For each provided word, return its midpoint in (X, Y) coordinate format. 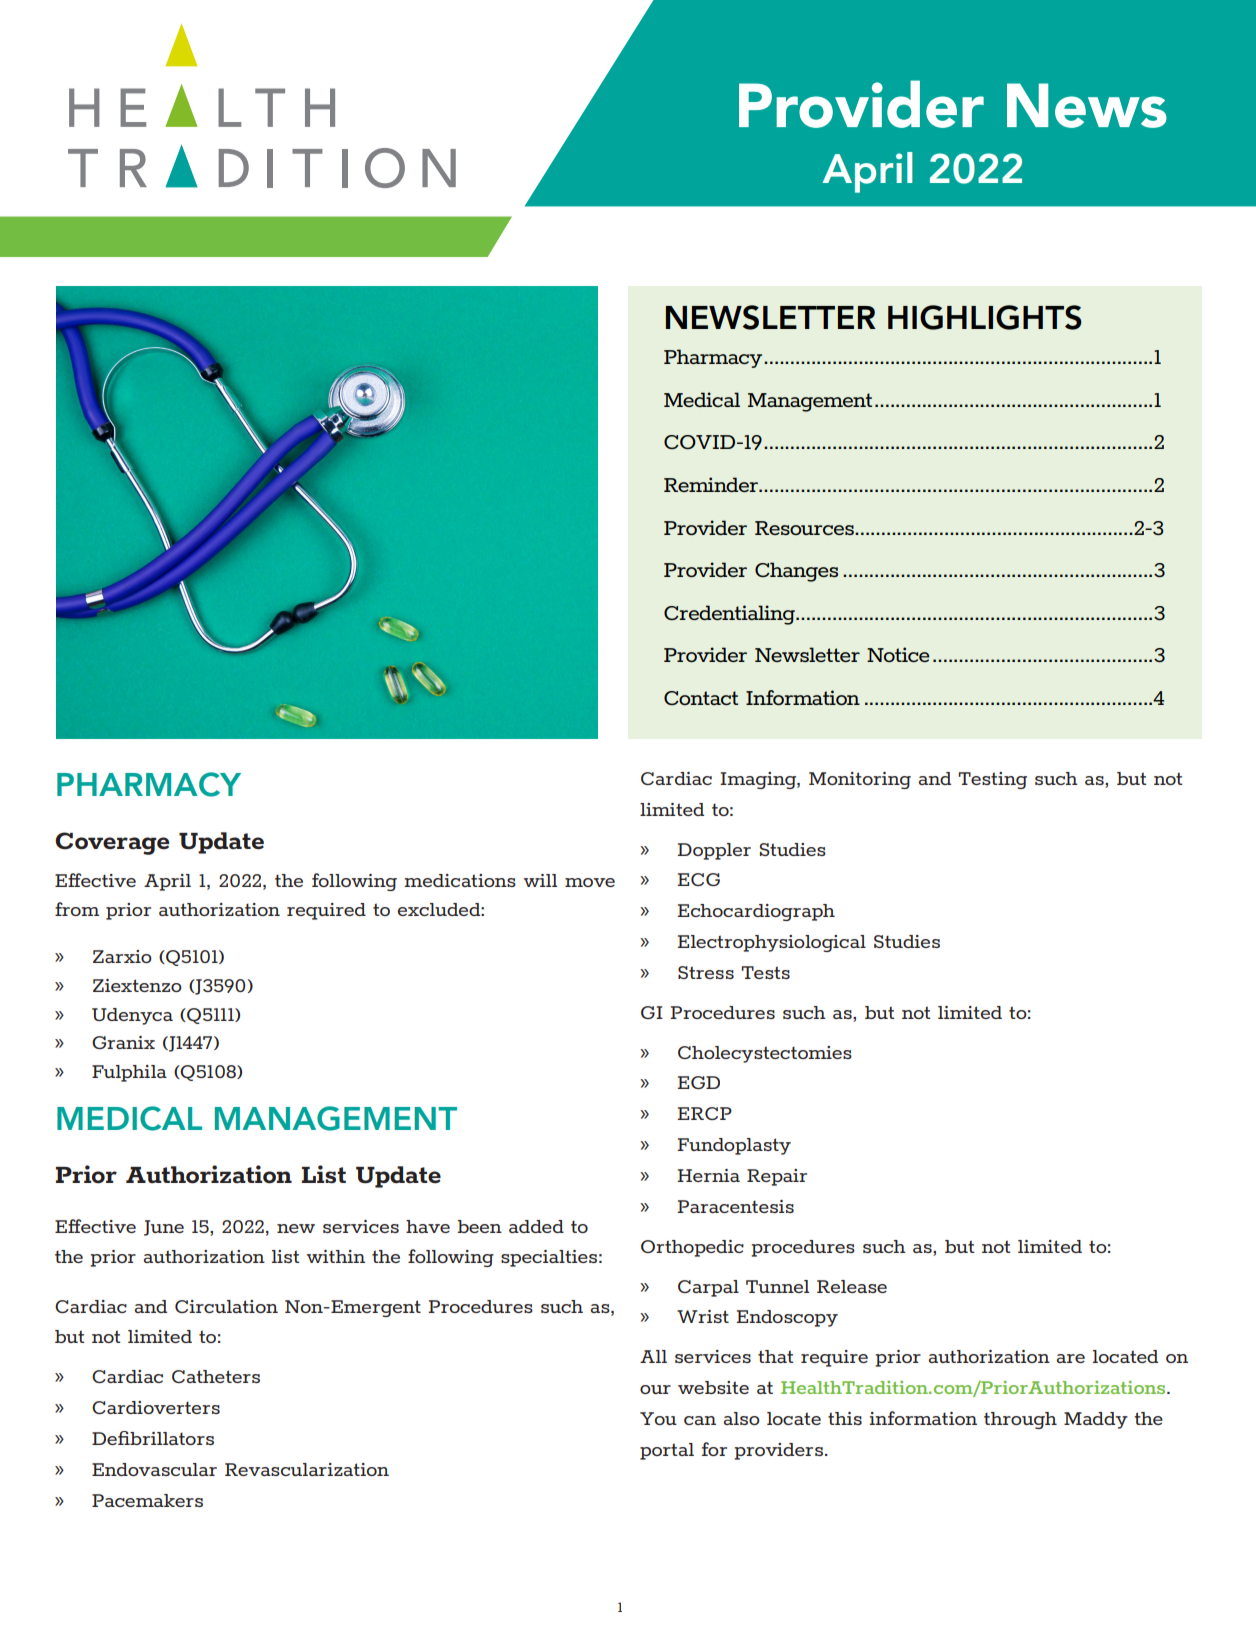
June (164, 1228)
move (590, 882)
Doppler (714, 851)
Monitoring (860, 780)
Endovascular (154, 1469)
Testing (993, 780)
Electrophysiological (771, 943)
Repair (777, 1177)
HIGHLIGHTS (985, 317)
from (77, 909)
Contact (701, 698)
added (536, 1226)
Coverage (112, 843)
